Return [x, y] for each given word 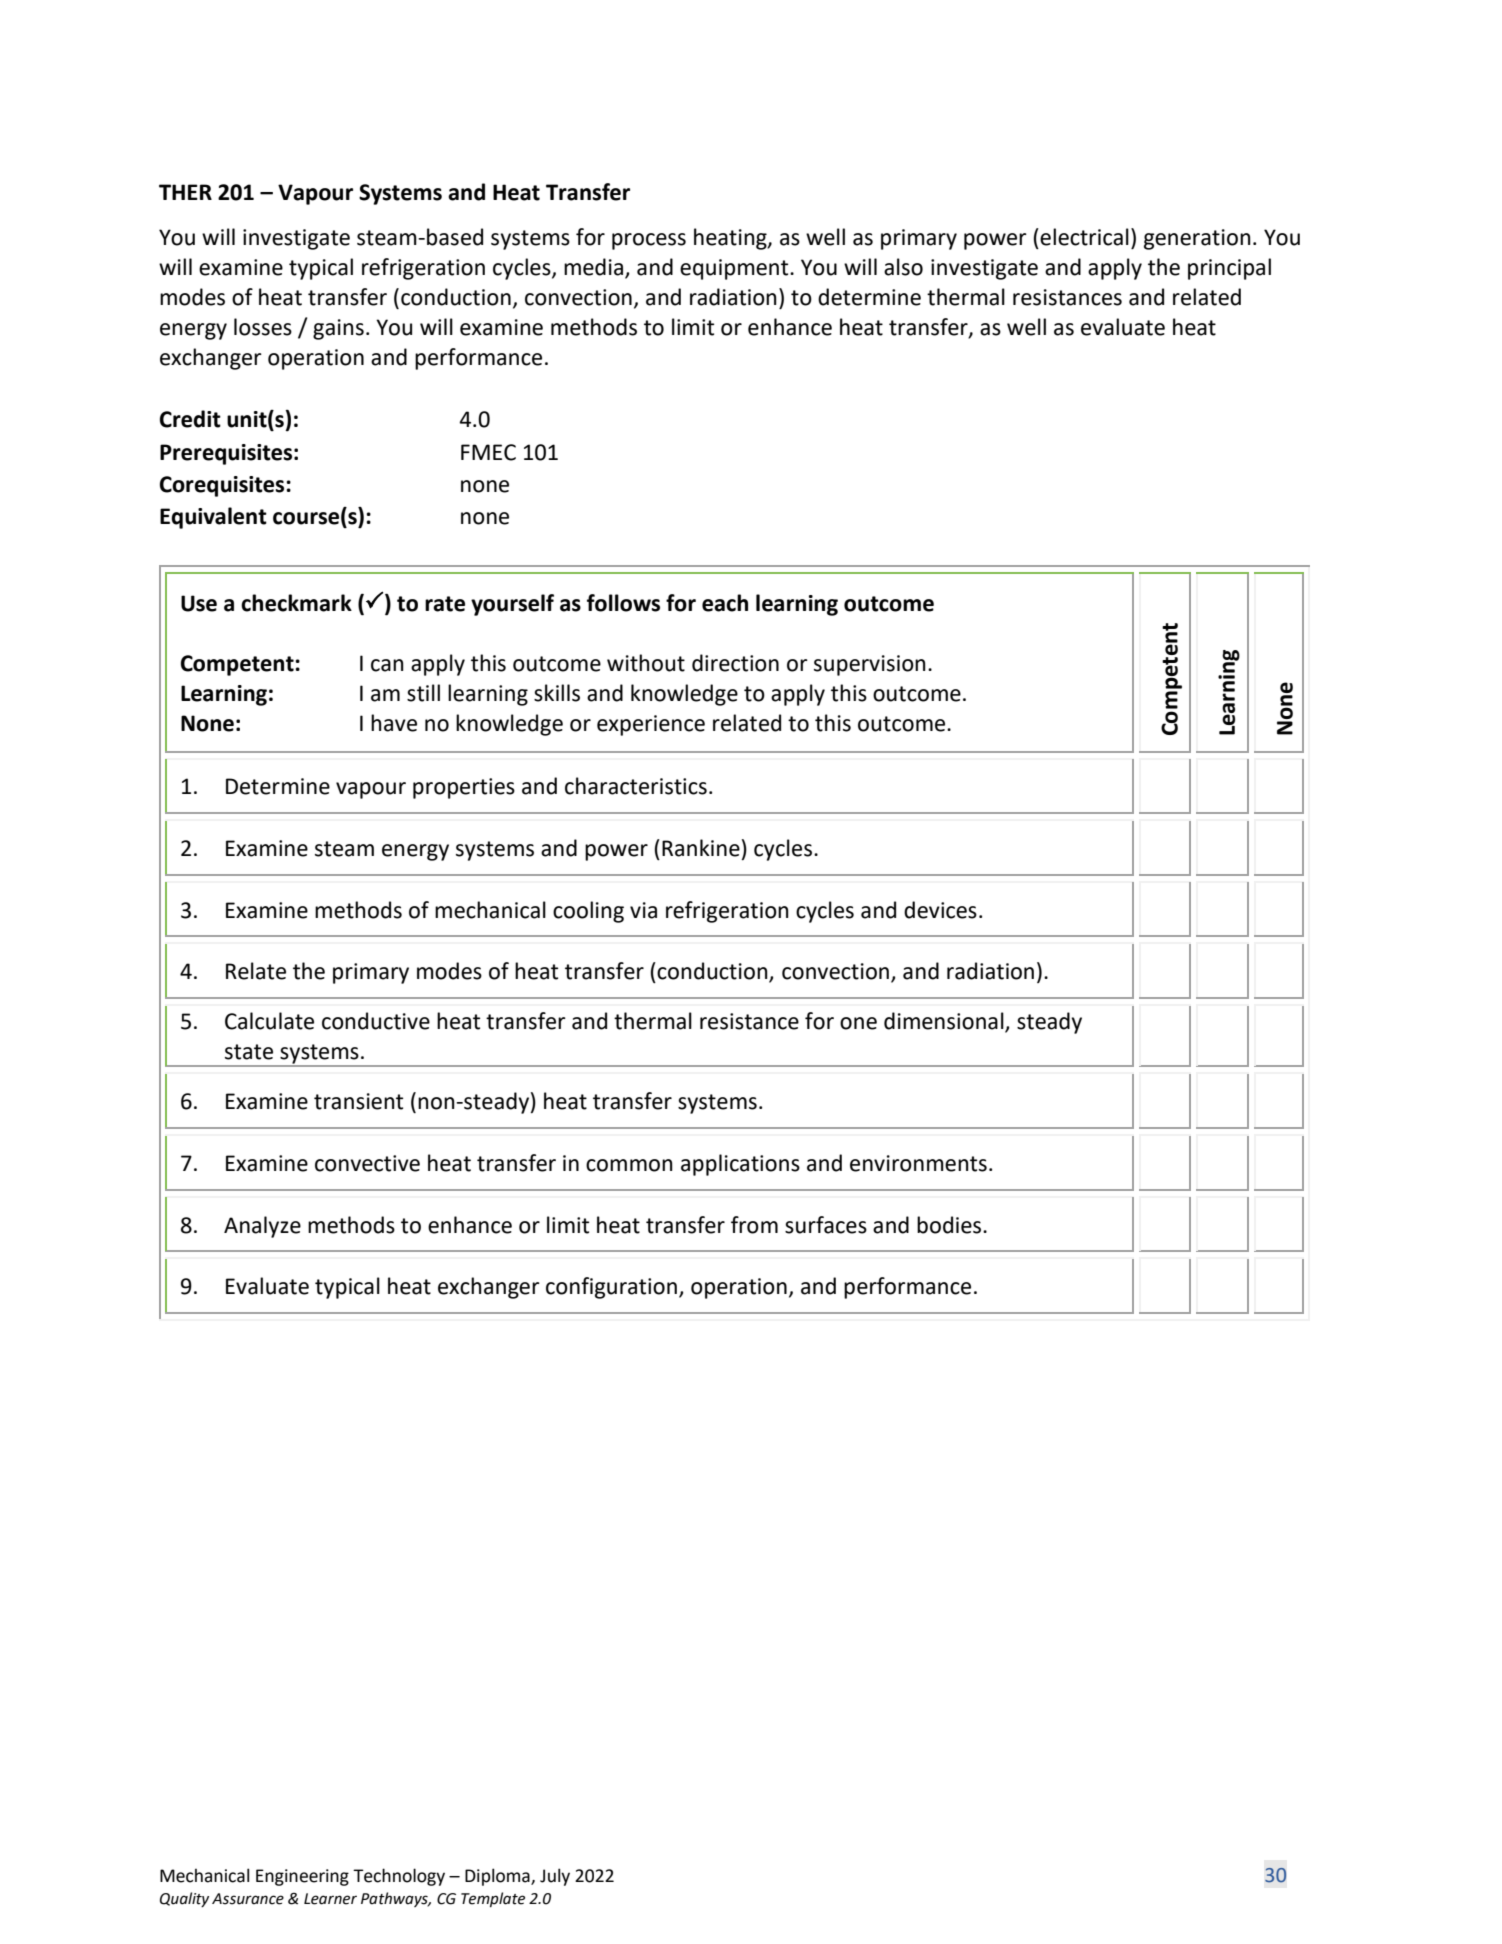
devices [940, 910]
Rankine [701, 848]
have [394, 723]
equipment [735, 269]
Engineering [302, 1877]
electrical [1083, 237]
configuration [611, 1288]
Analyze [262, 1227]
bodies [950, 1225]
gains [338, 329]
